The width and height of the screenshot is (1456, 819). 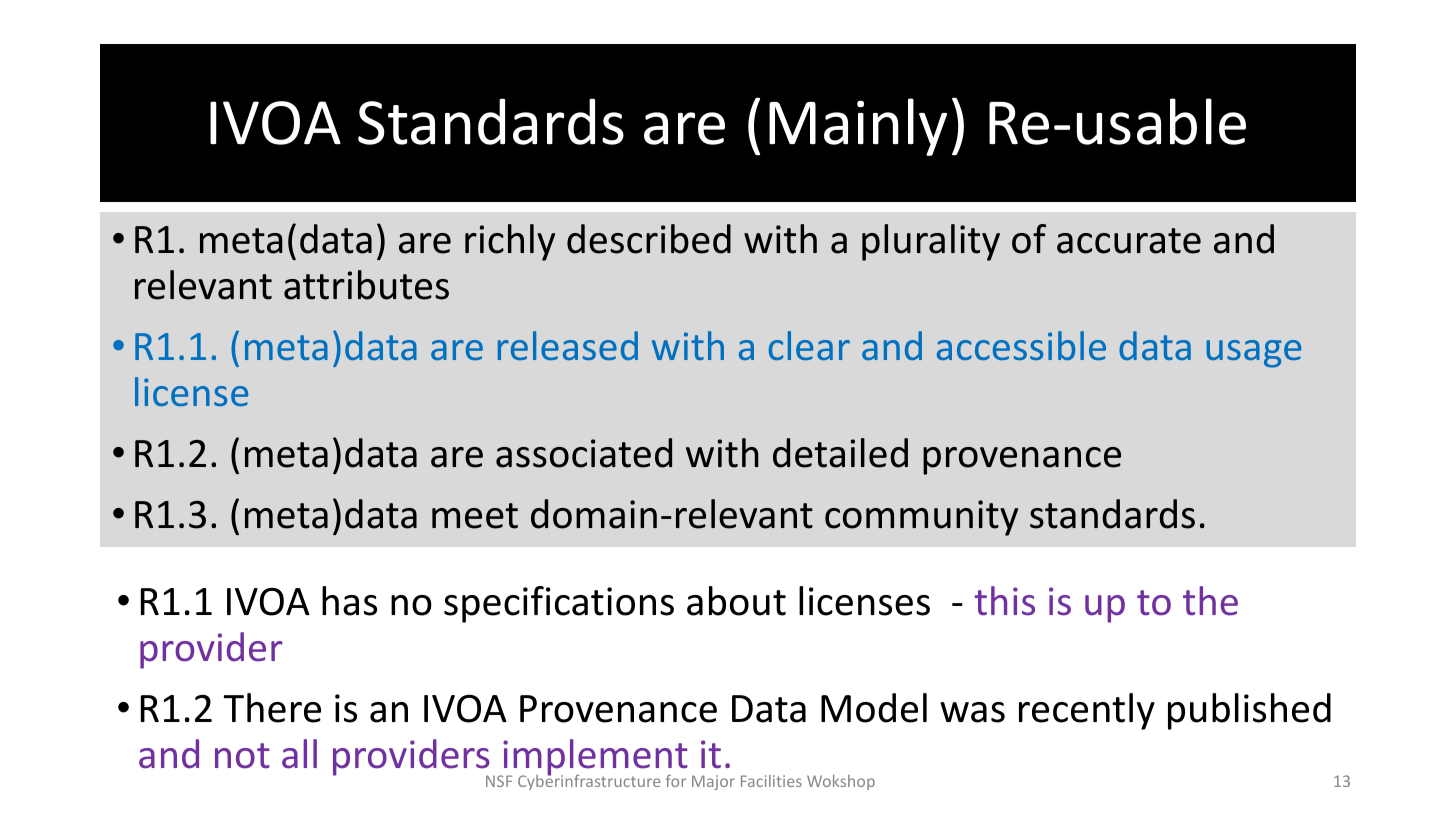 What do you see at coordinates (1087, 711) in the screenshot?
I see `recently` at bounding box center [1087, 711].
